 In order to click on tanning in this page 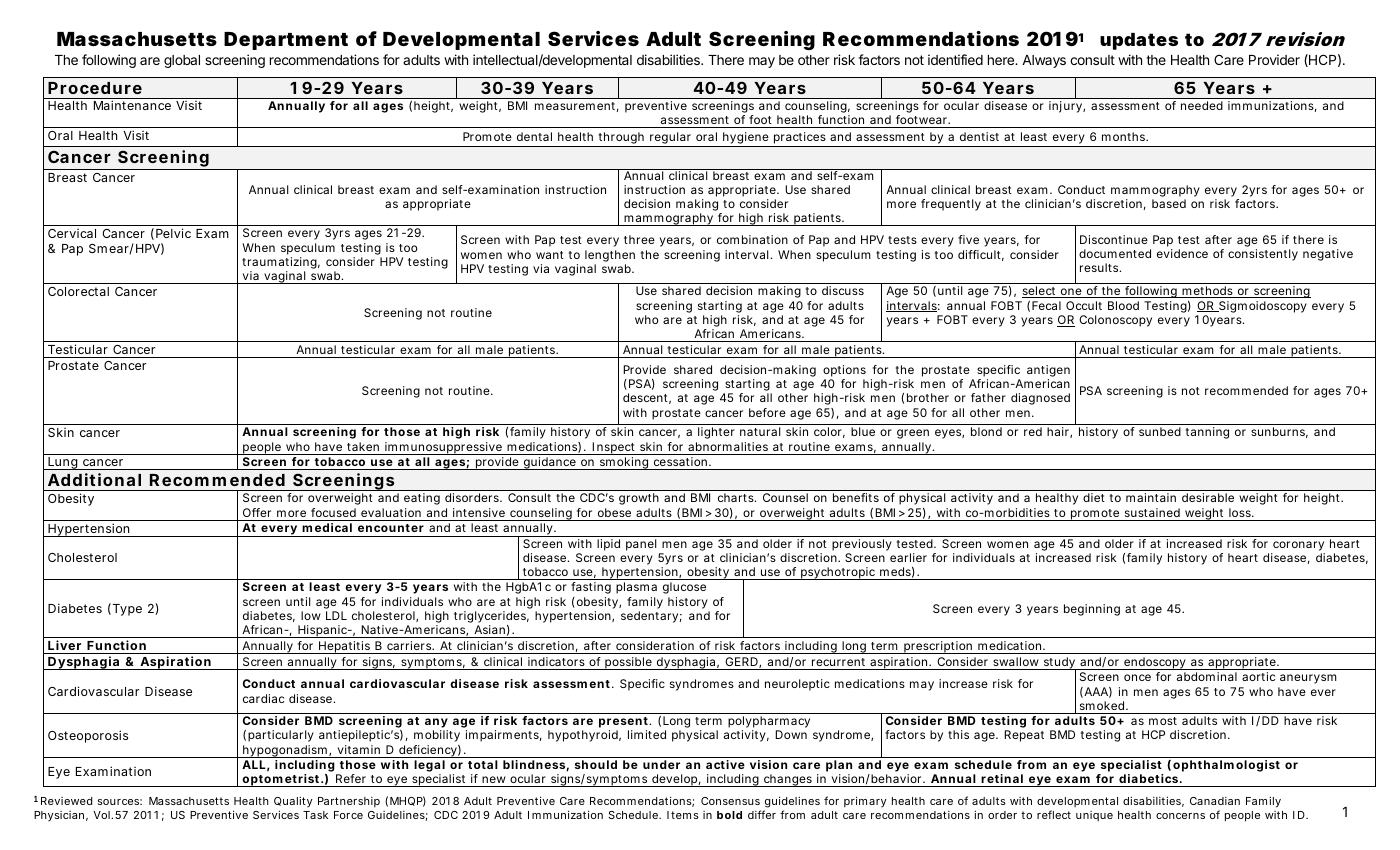, I will do `click(1207, 433)`.
